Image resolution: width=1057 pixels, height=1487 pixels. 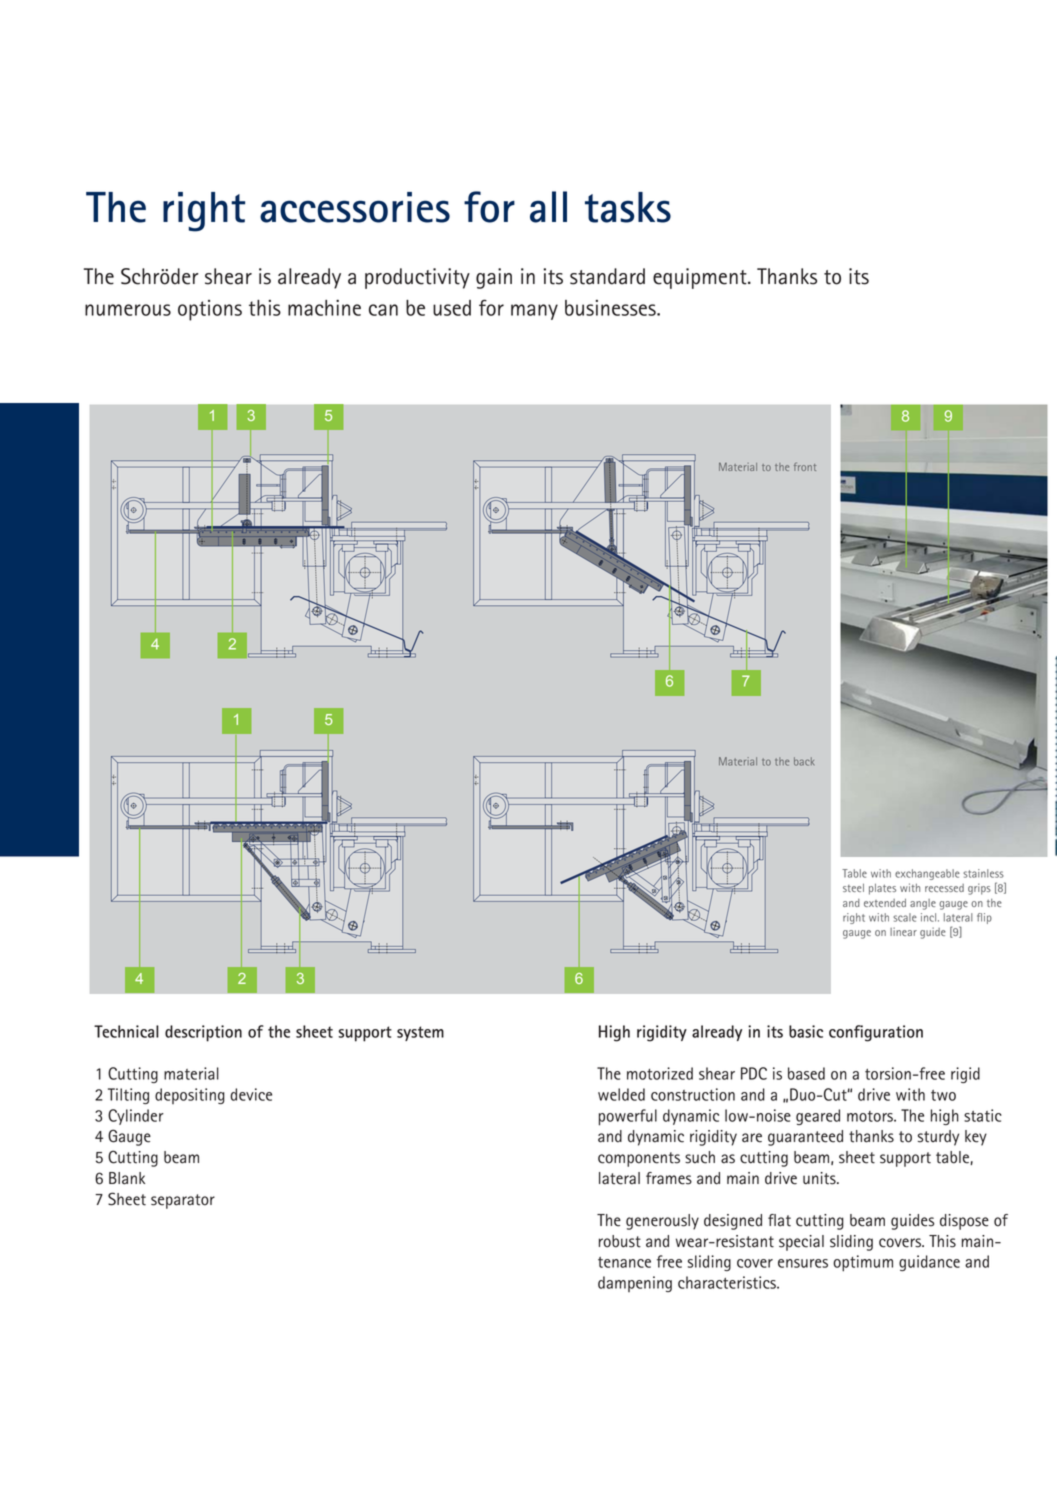 What do you see at coordinates (203, 1033) in the screenshot?
I see `description` at bounding box center [203, 1033].
